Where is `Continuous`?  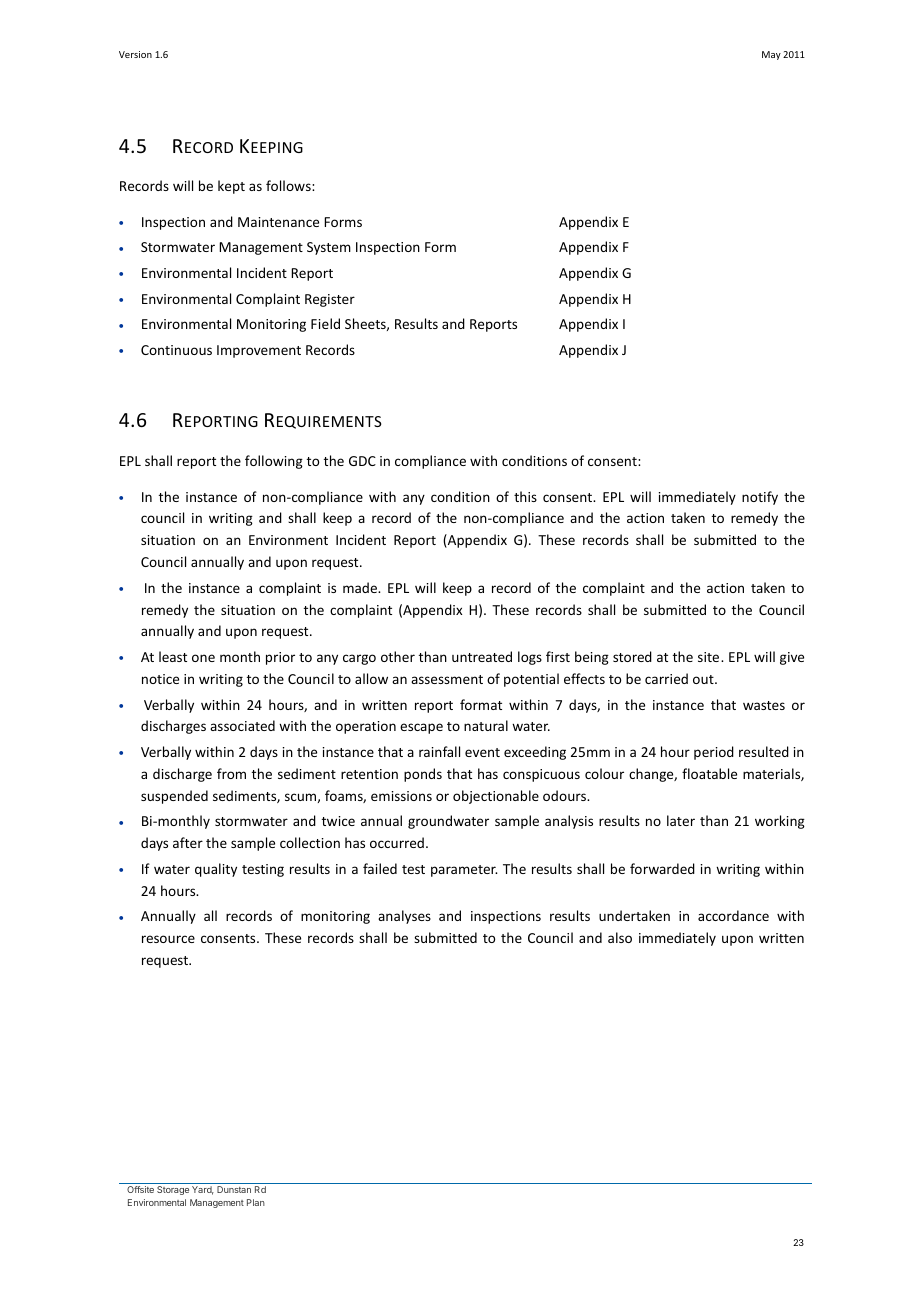 Continuous is located at coordinates (176, 350).
